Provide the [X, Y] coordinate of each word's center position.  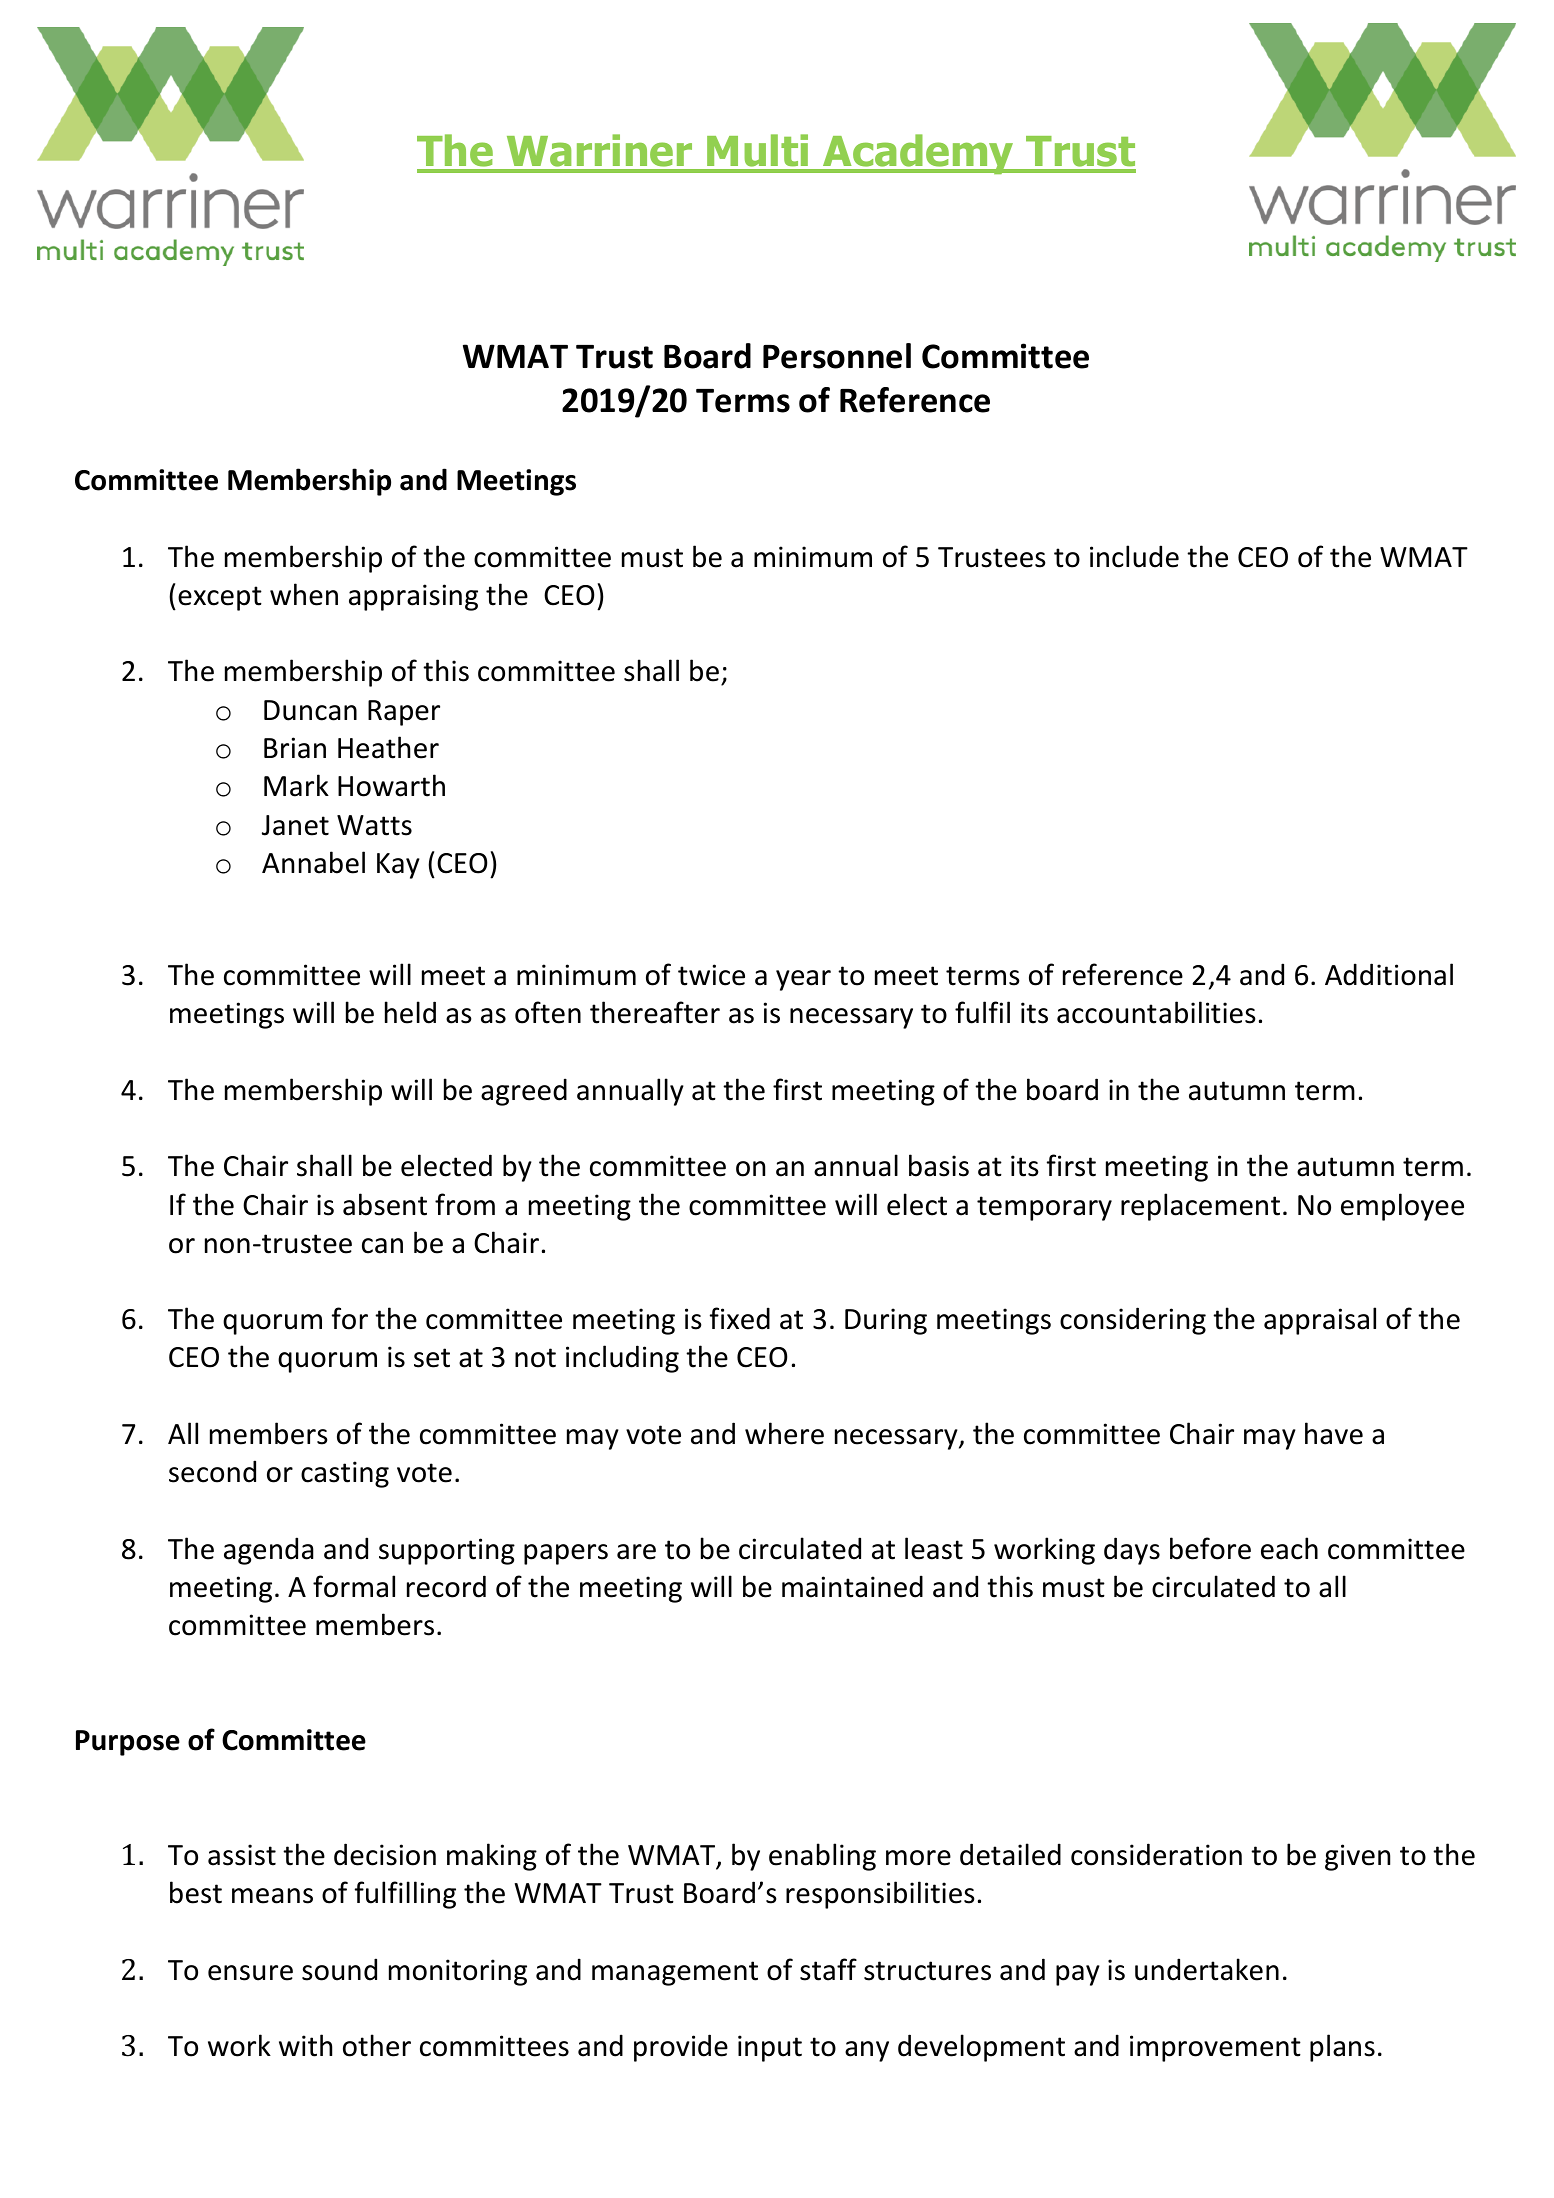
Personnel [837, 356]
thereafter [655, 1012]
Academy [918, 154]
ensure [250, 1973]
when [304, 594]
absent [385, 1204]
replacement [1200, 1207]
